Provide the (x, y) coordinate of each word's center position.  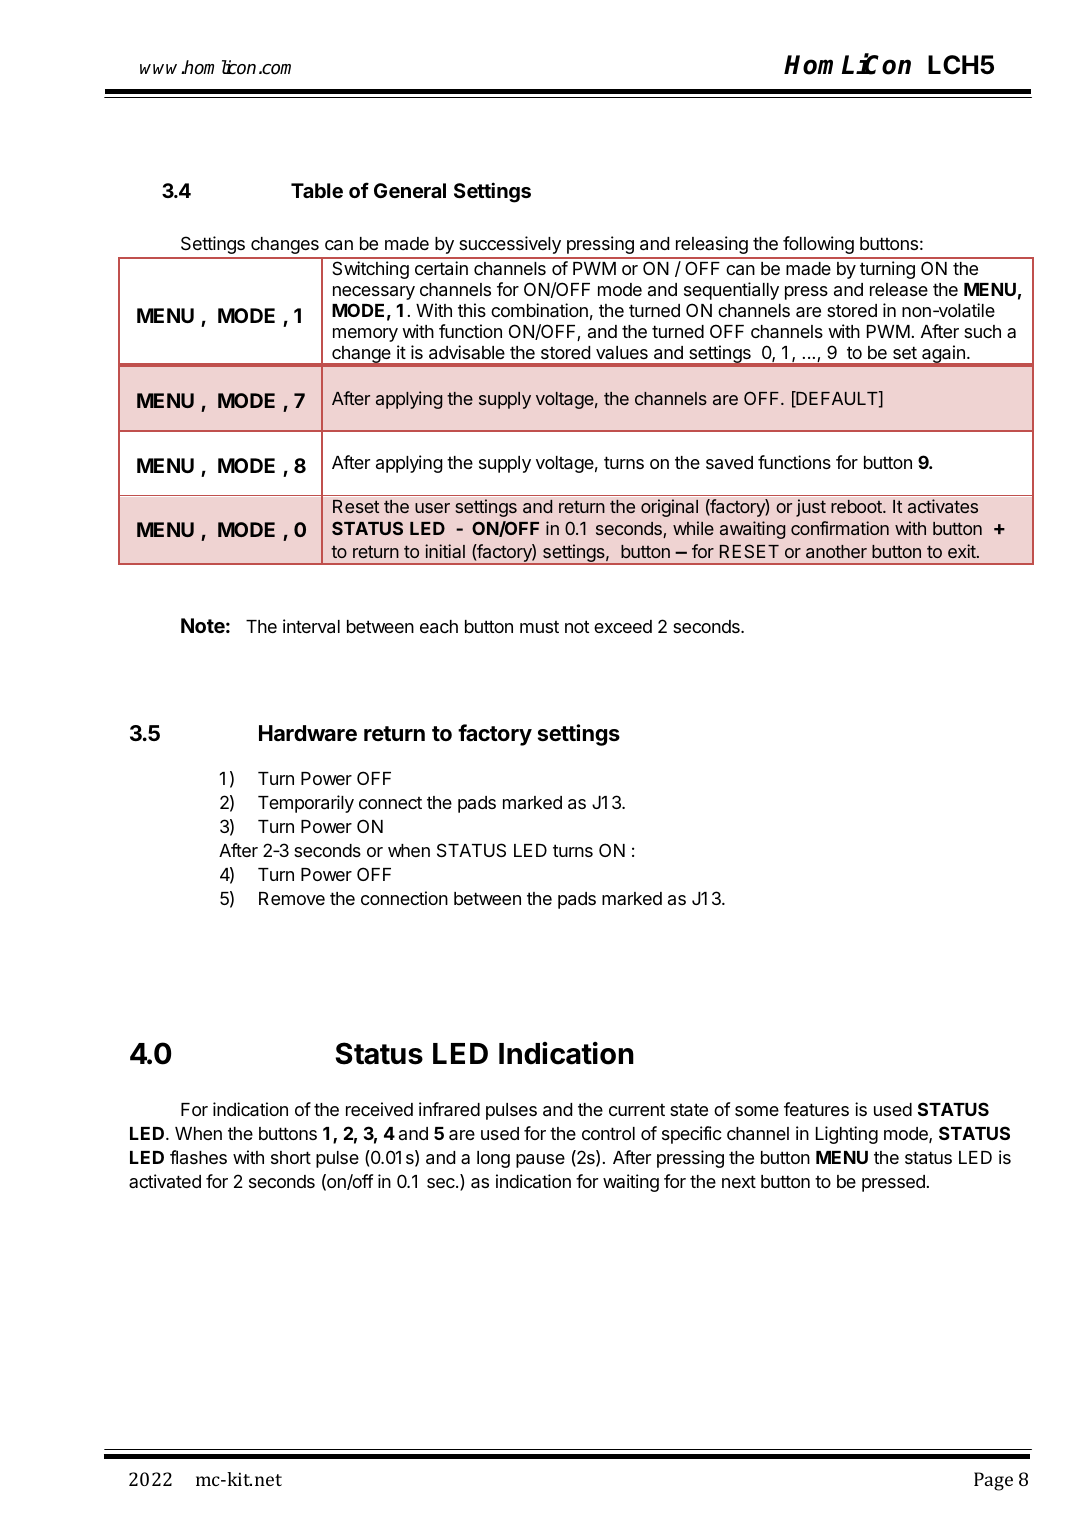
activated (165, 1181)
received (379, 1109)
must (539, 626)
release (899, 289)
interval (311, 626)
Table (317, 190)
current (637, 1109)
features (816, 1109)
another (836, 551)
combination (539, 310)
